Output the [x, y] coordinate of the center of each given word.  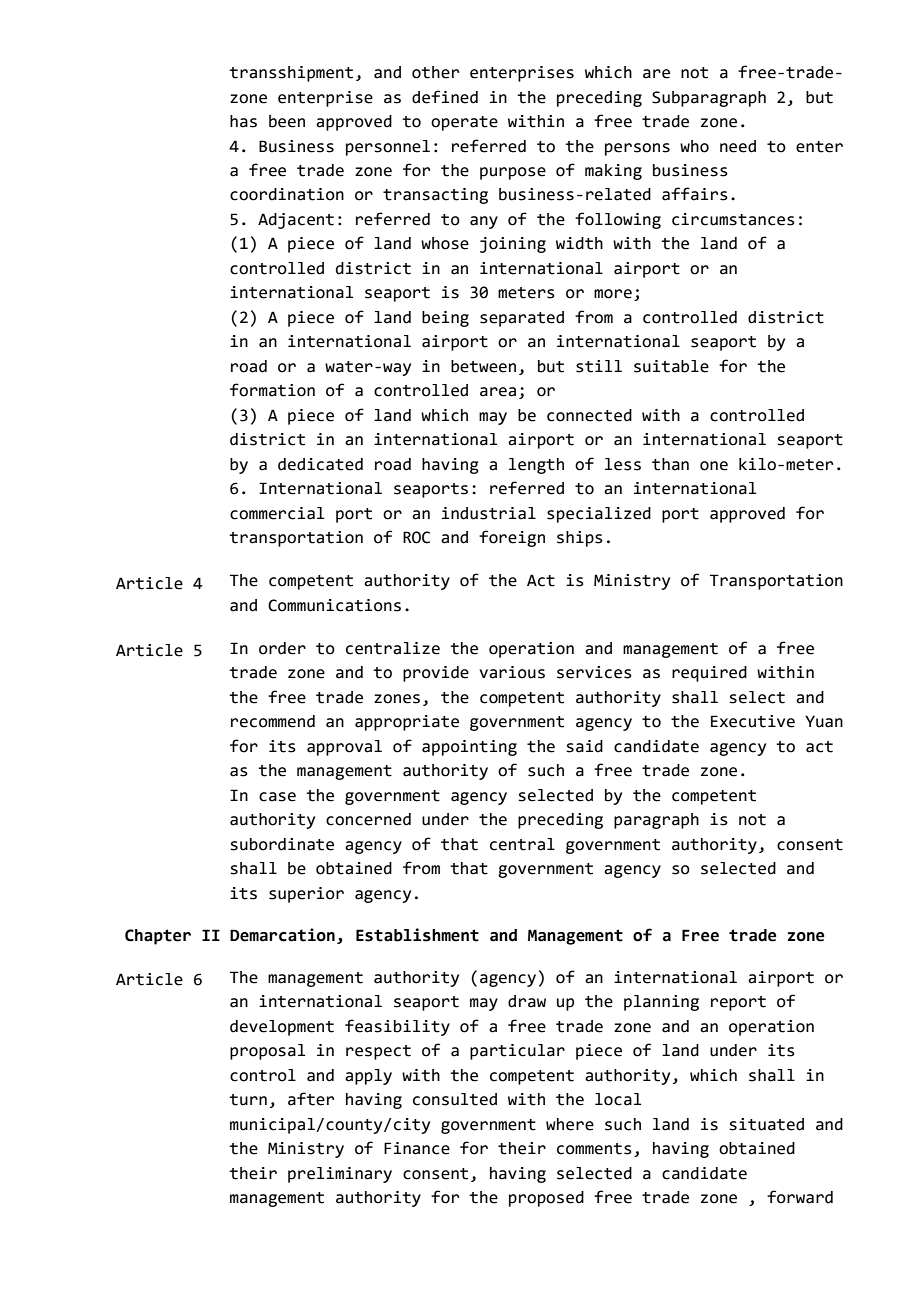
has [243, 121]
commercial [277, 513]
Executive [753, 721]
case [277, 797]
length [536, 466]
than [670, 464]
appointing [469, 748]
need [738, 146]
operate [464, 123]
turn [248, 1100]
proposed [546, 1199]
